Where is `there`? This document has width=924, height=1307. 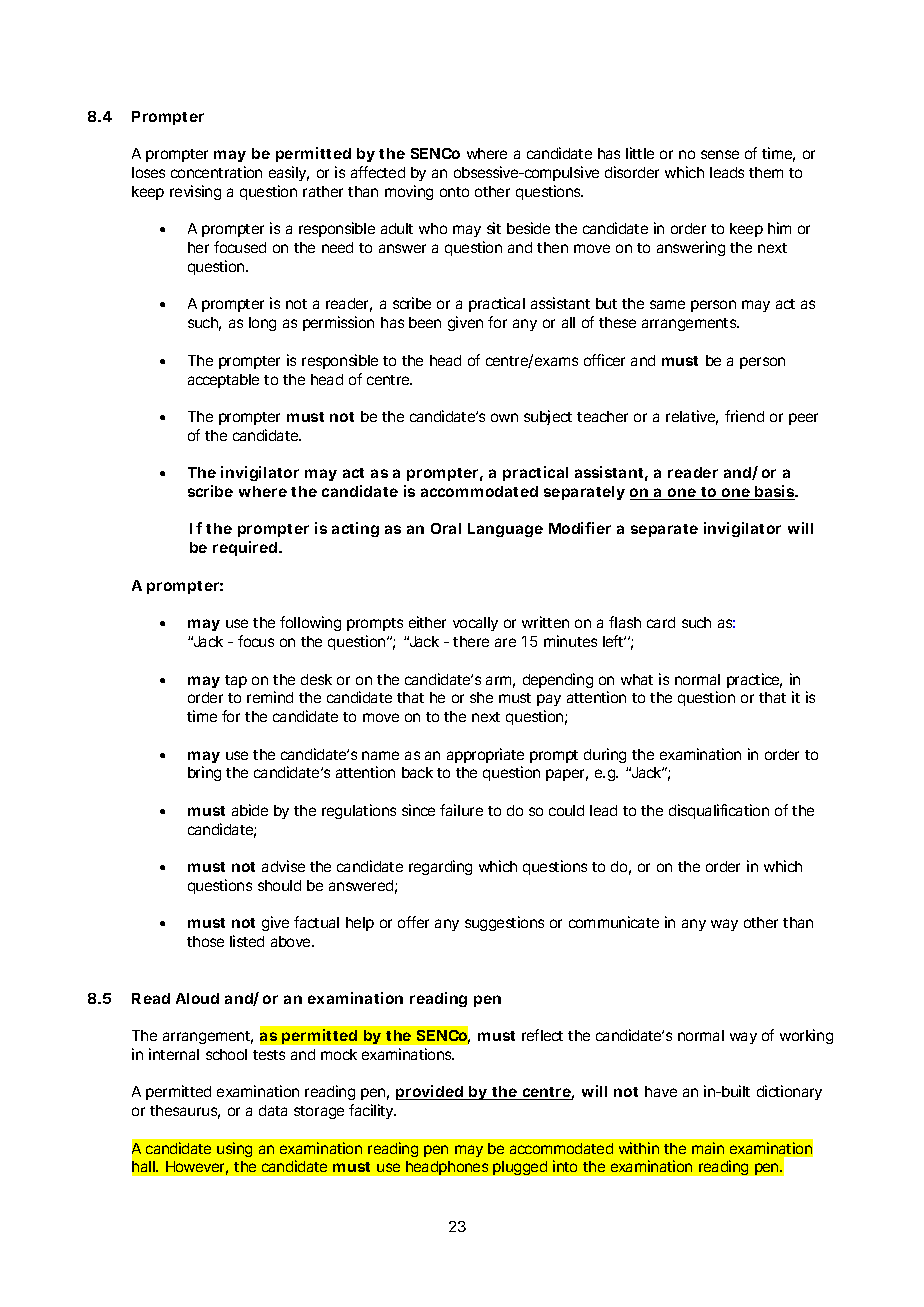 there is located at coordinates (471, 641).
